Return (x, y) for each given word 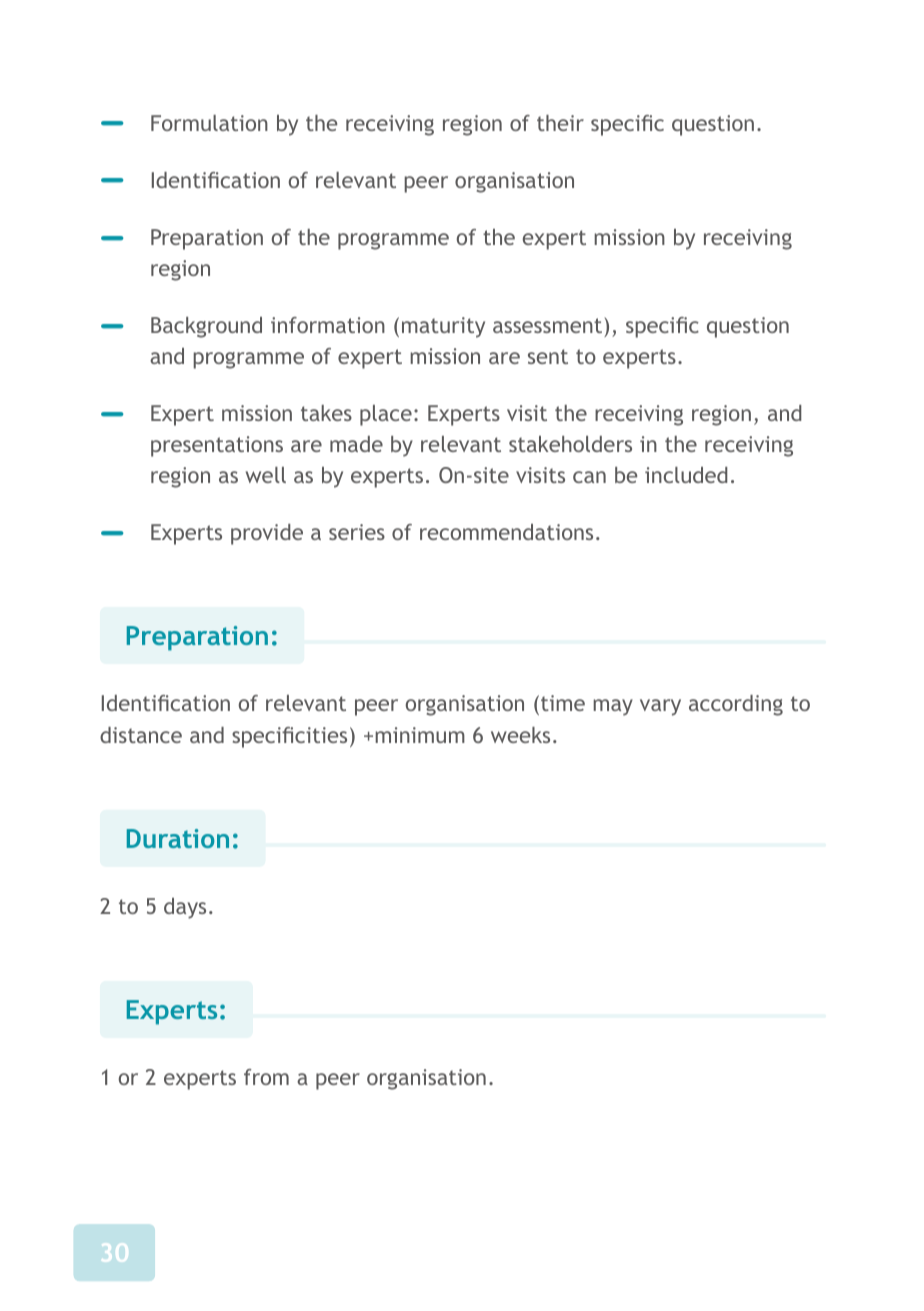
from (266, 1077)
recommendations (506, 532)
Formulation (209, 123)
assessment (549, 325)
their (560, 123)
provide (267, 534)
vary (660, 707)
